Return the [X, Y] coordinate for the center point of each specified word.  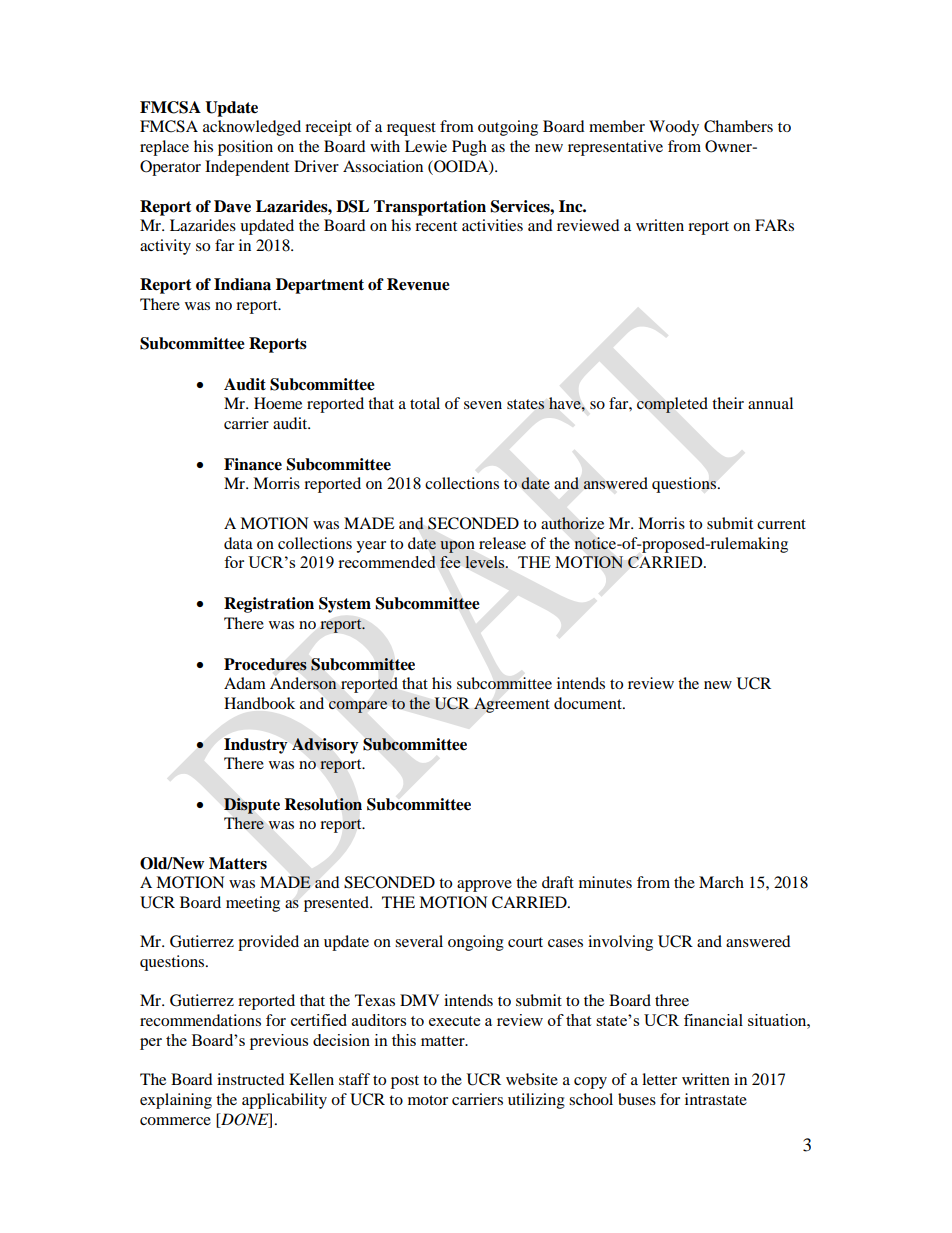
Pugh [469, 148]
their [728, 403]
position [245, 148]
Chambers [738, 126]
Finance [253, 464]
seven [483, 405]
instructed [251, 1079]
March [721, 882]
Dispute [252, 806]
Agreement [512, 705]
